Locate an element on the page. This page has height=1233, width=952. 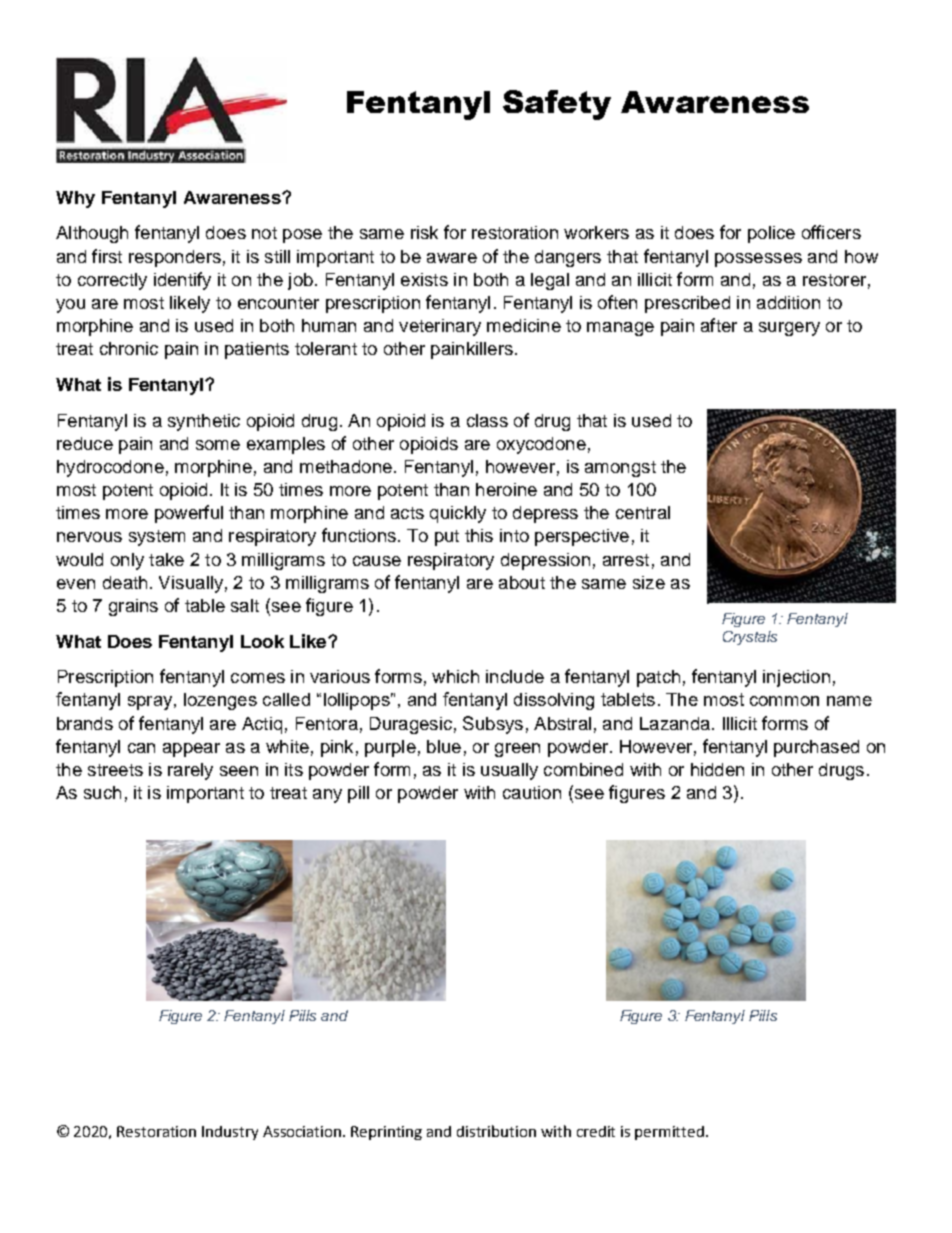
injection is located at coordinates (796, 678).
